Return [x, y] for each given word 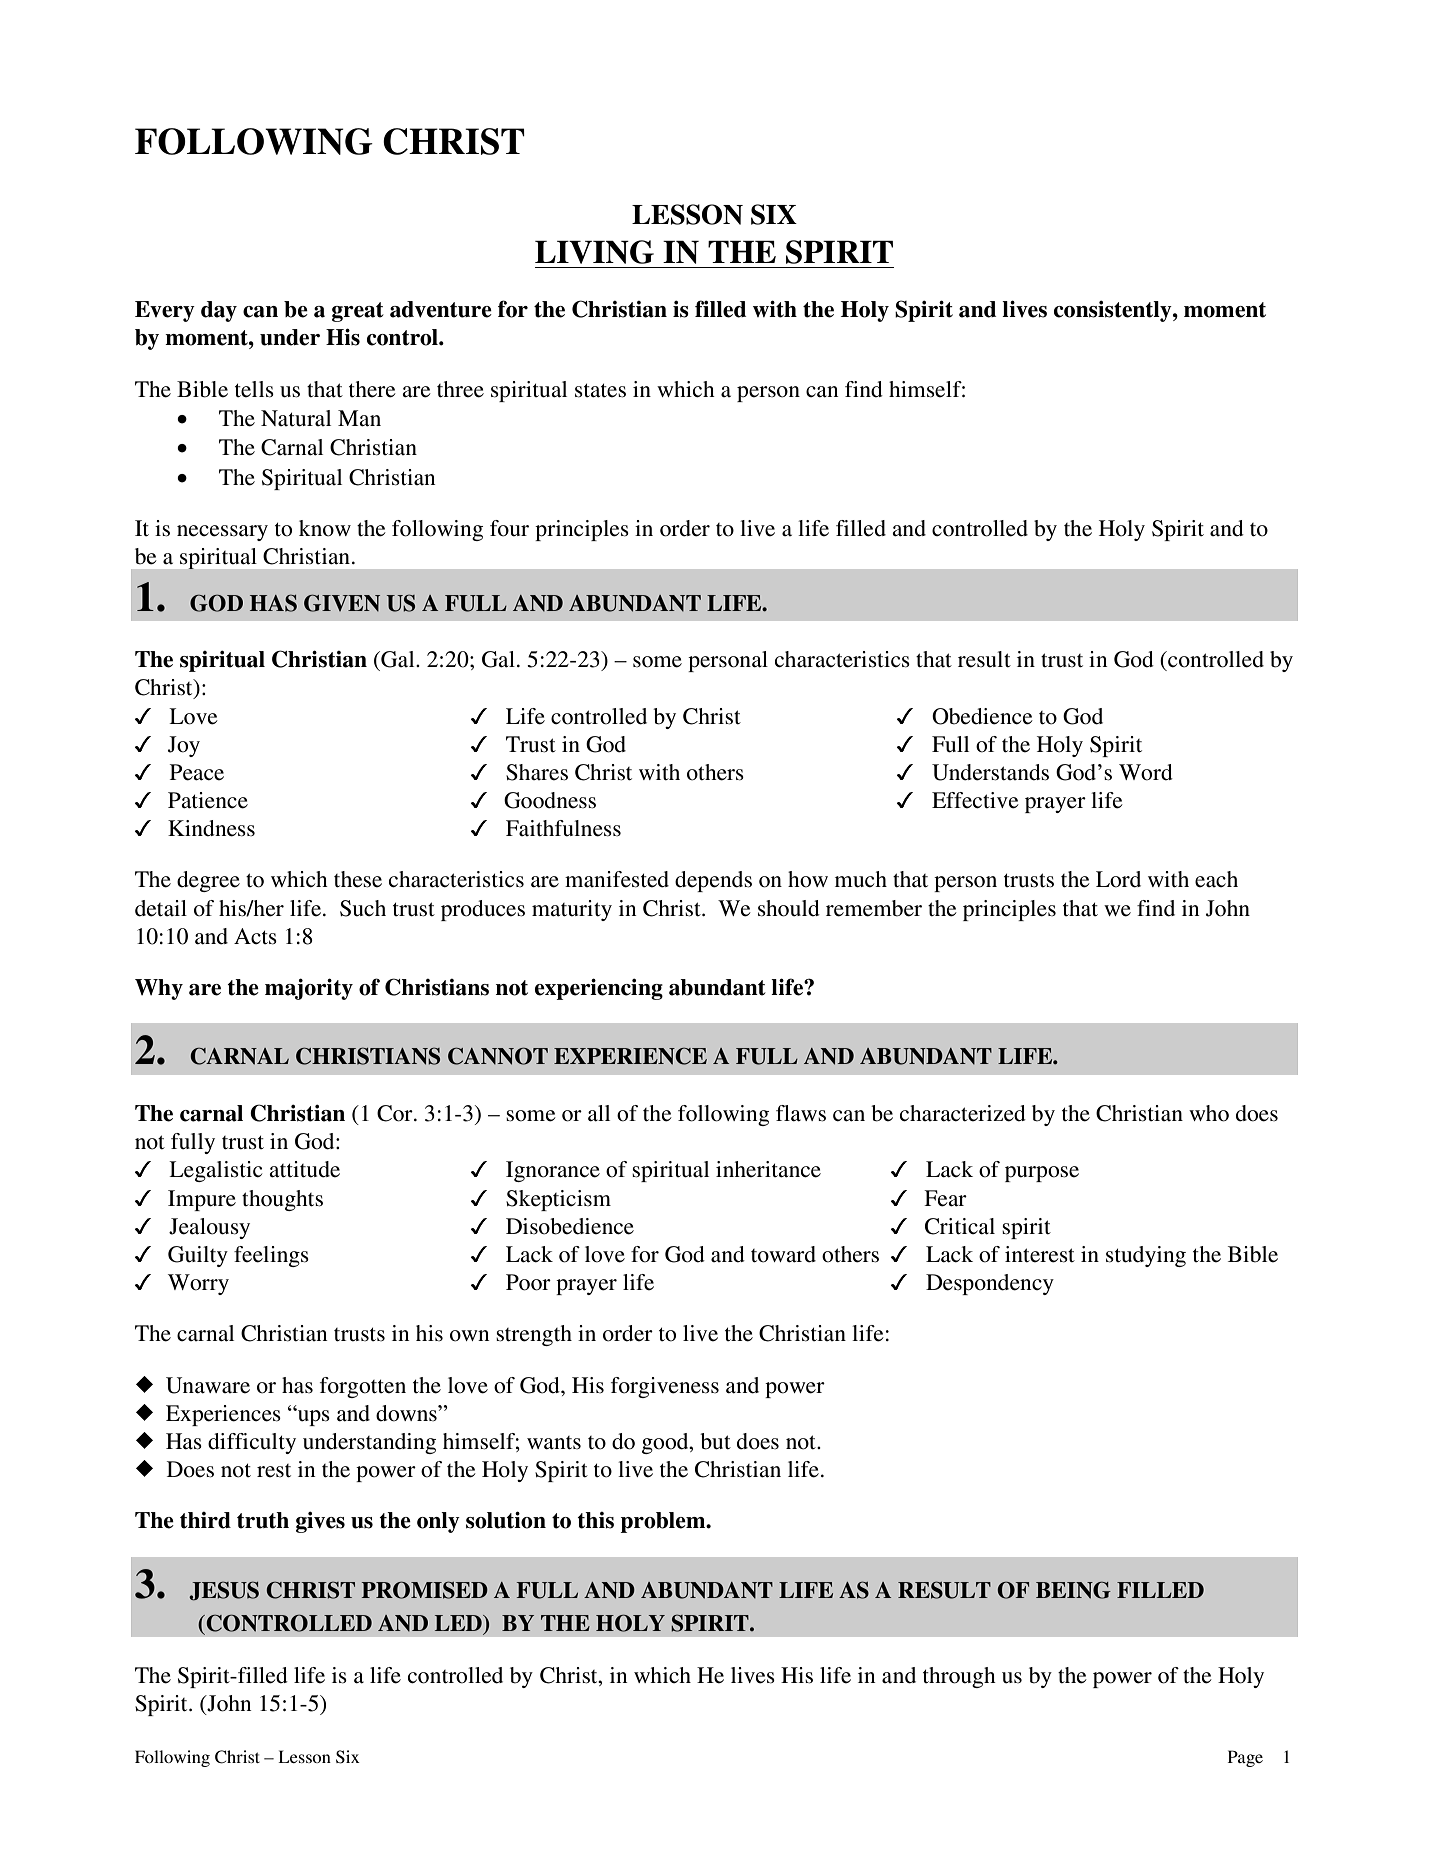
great [358, 312]
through [959, 1677]
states [600, 390]
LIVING [594, 252]
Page [1245, 1758]
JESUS [224, 1591]
